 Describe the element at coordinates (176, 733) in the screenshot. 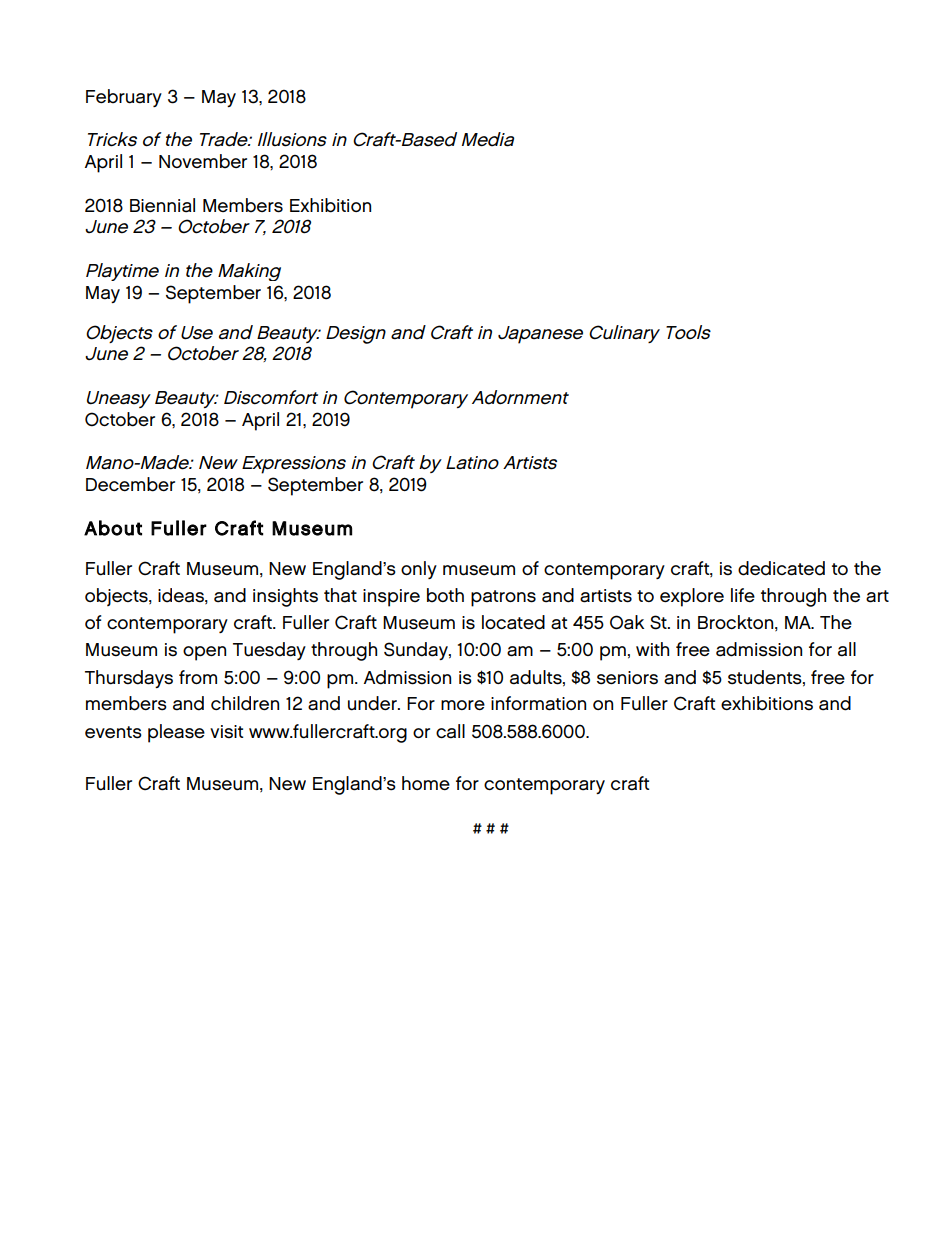

I see `please` at that location.
